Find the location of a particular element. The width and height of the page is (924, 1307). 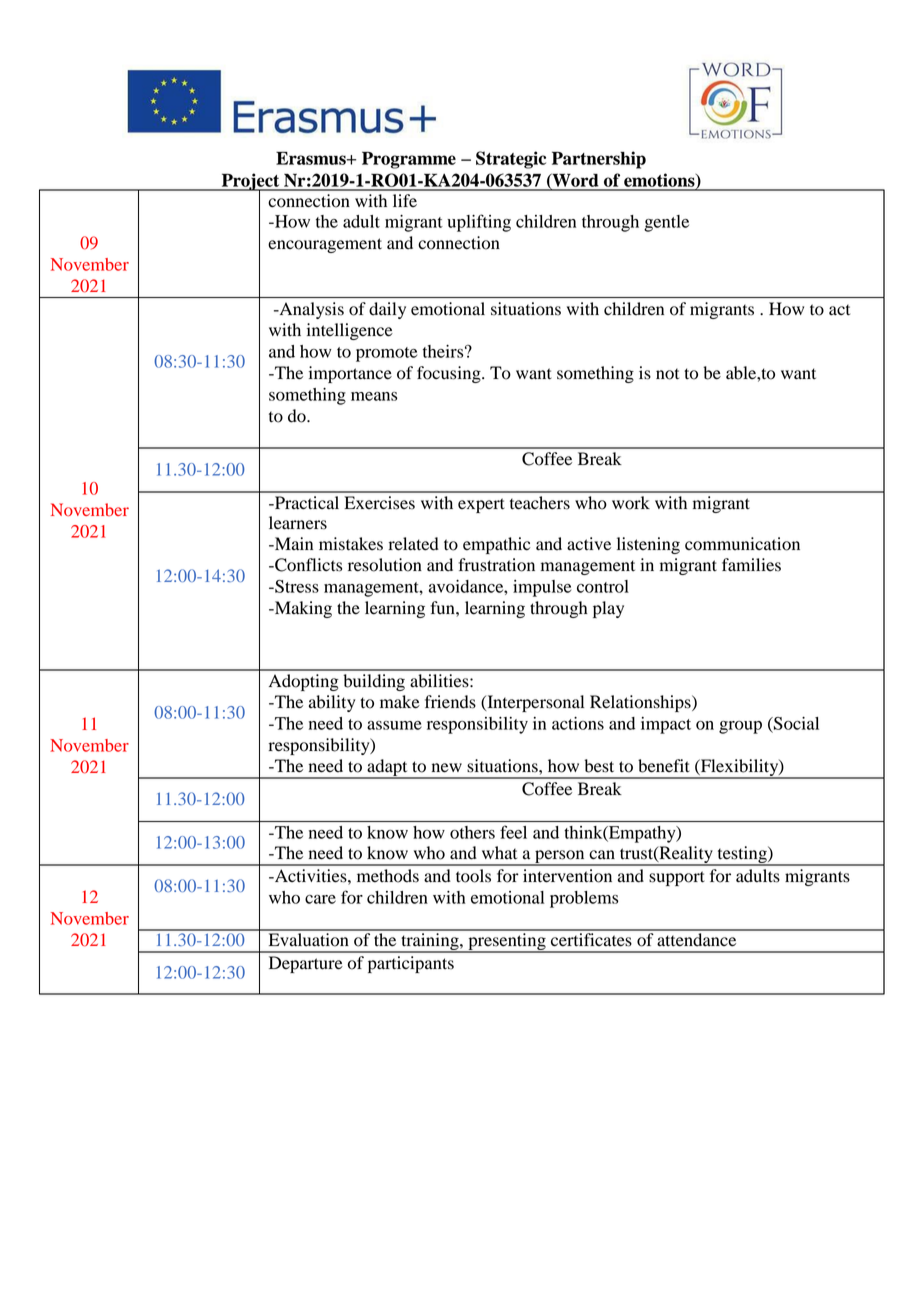

Strategic is located at coordinates (511, 160).
